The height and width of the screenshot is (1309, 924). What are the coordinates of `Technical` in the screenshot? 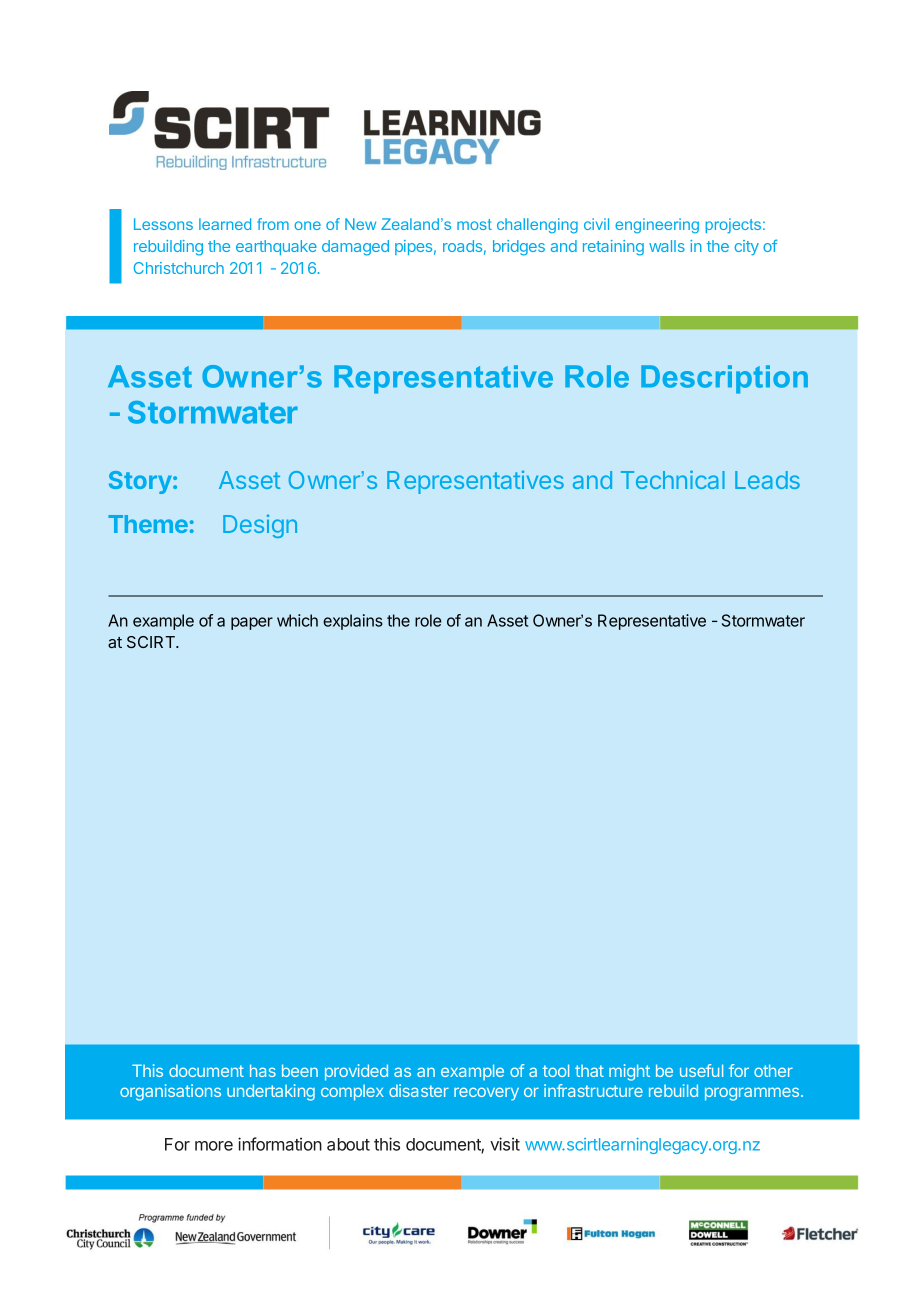 It's located at (673, 479).
